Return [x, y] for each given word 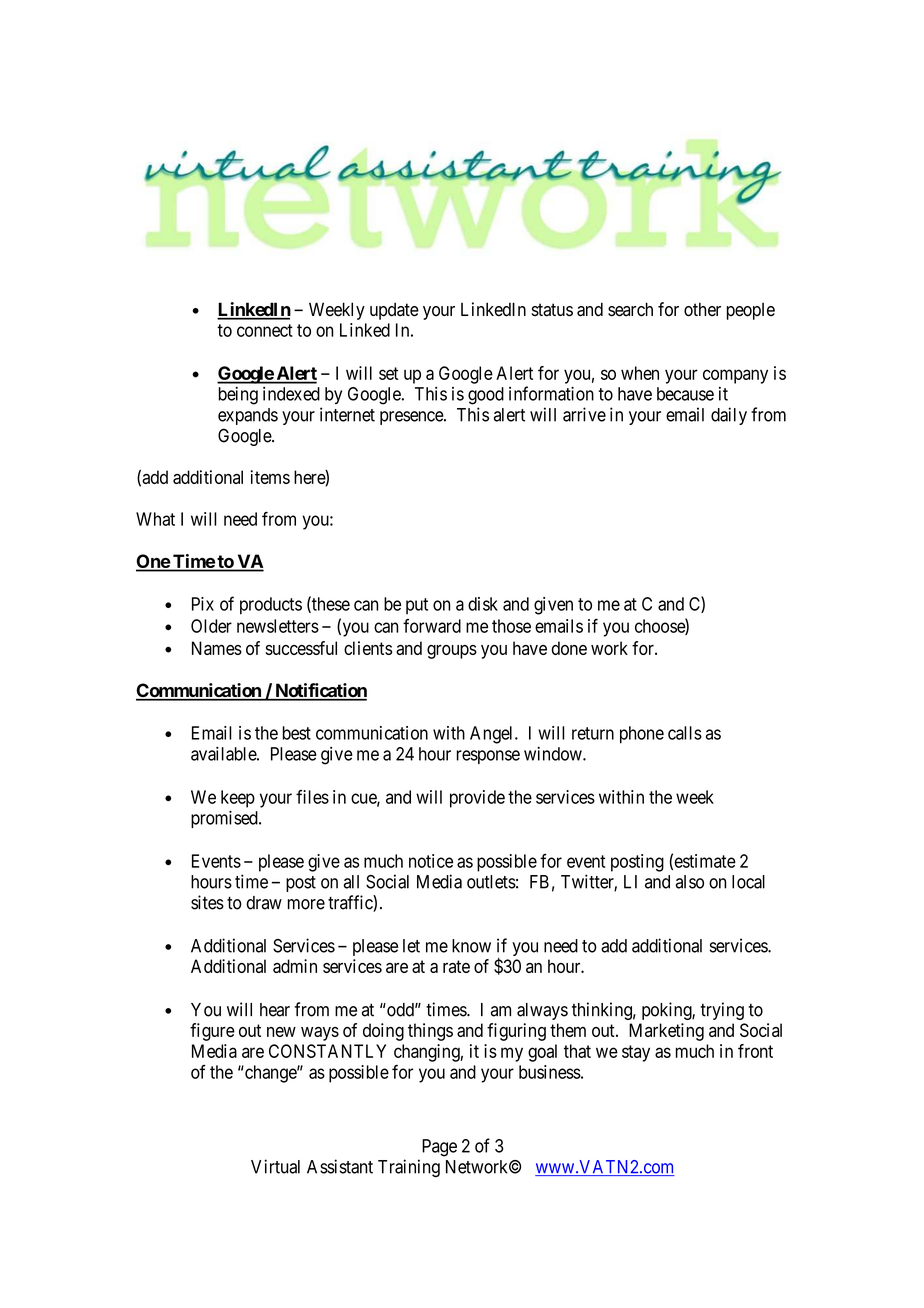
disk [483, 604]
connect [265, 330]
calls [685, 733]
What [155, 519]
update [394, 311]
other [702, 309]
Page [439, 1148]
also [690, 882]
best [296, 733]
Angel [493, 735]
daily [729, 416]
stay [636, 1053]
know [471, 946]
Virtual [275, 1166]
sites [207, 902]
